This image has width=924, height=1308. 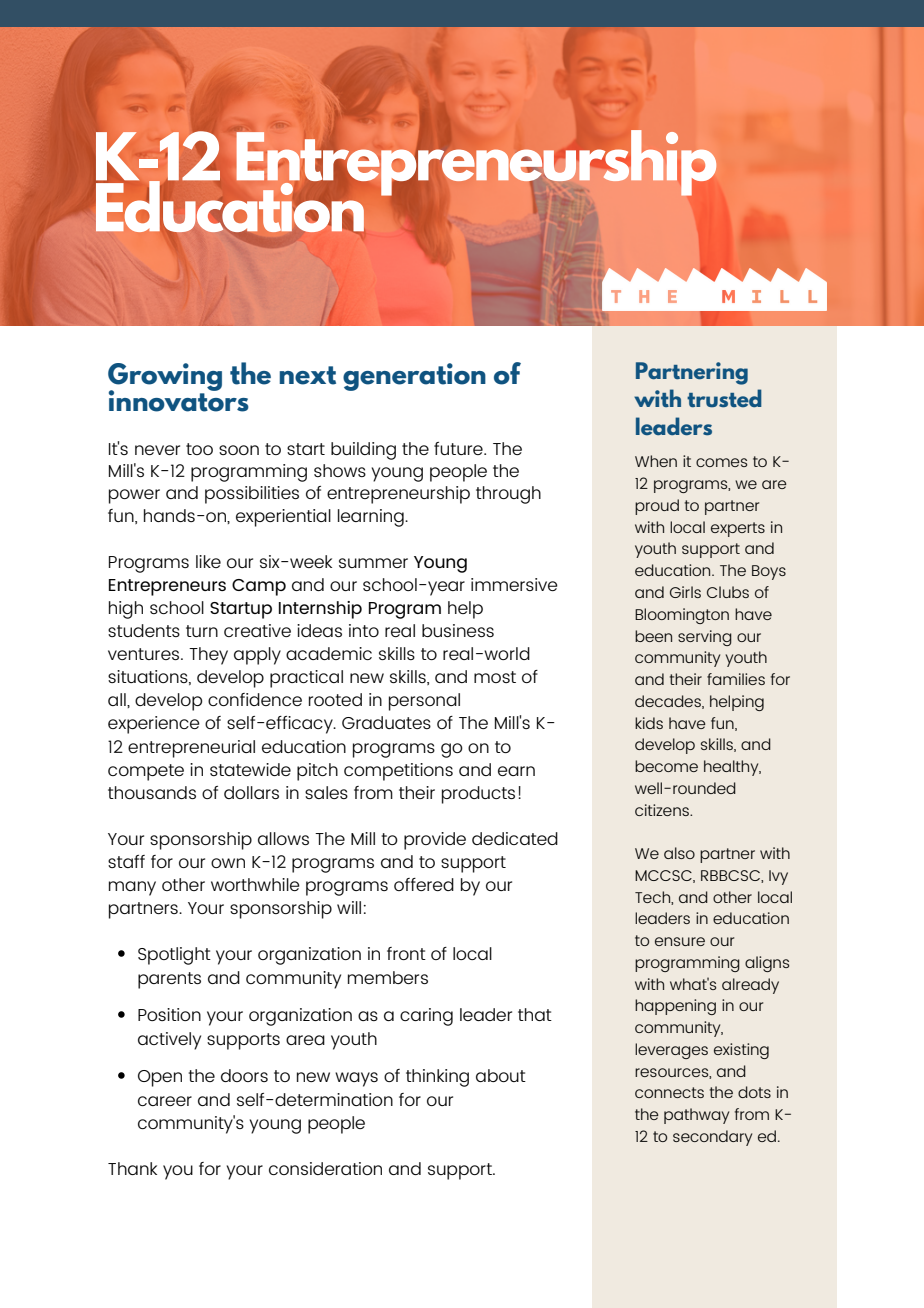 I want to click on Thank, so click(x=132, y=1168).
